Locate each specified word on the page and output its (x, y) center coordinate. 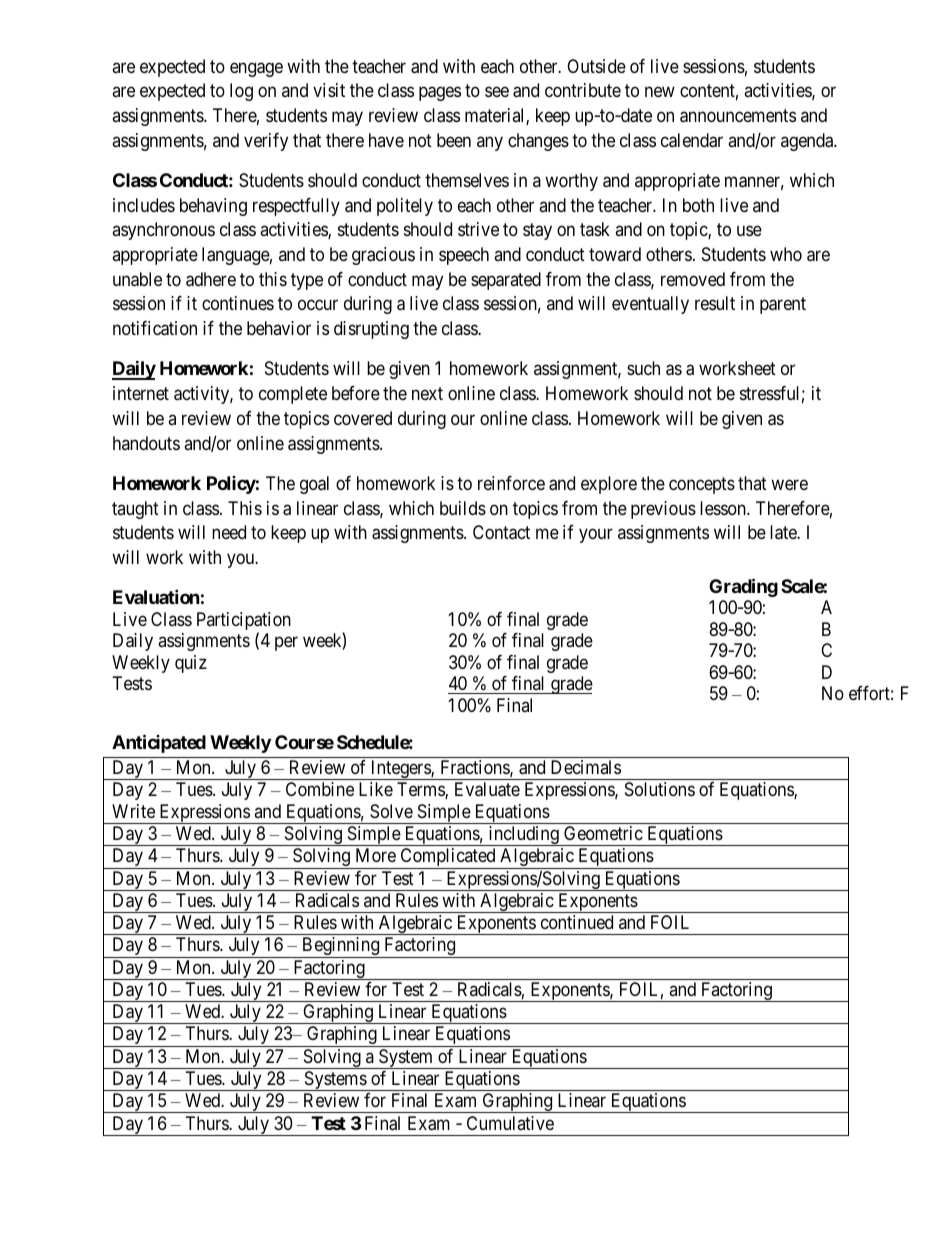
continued (577, 922)
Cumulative (510, 1123)
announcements (738, 116)
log (241, 92)
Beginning (341, 947)
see (497, 92)
